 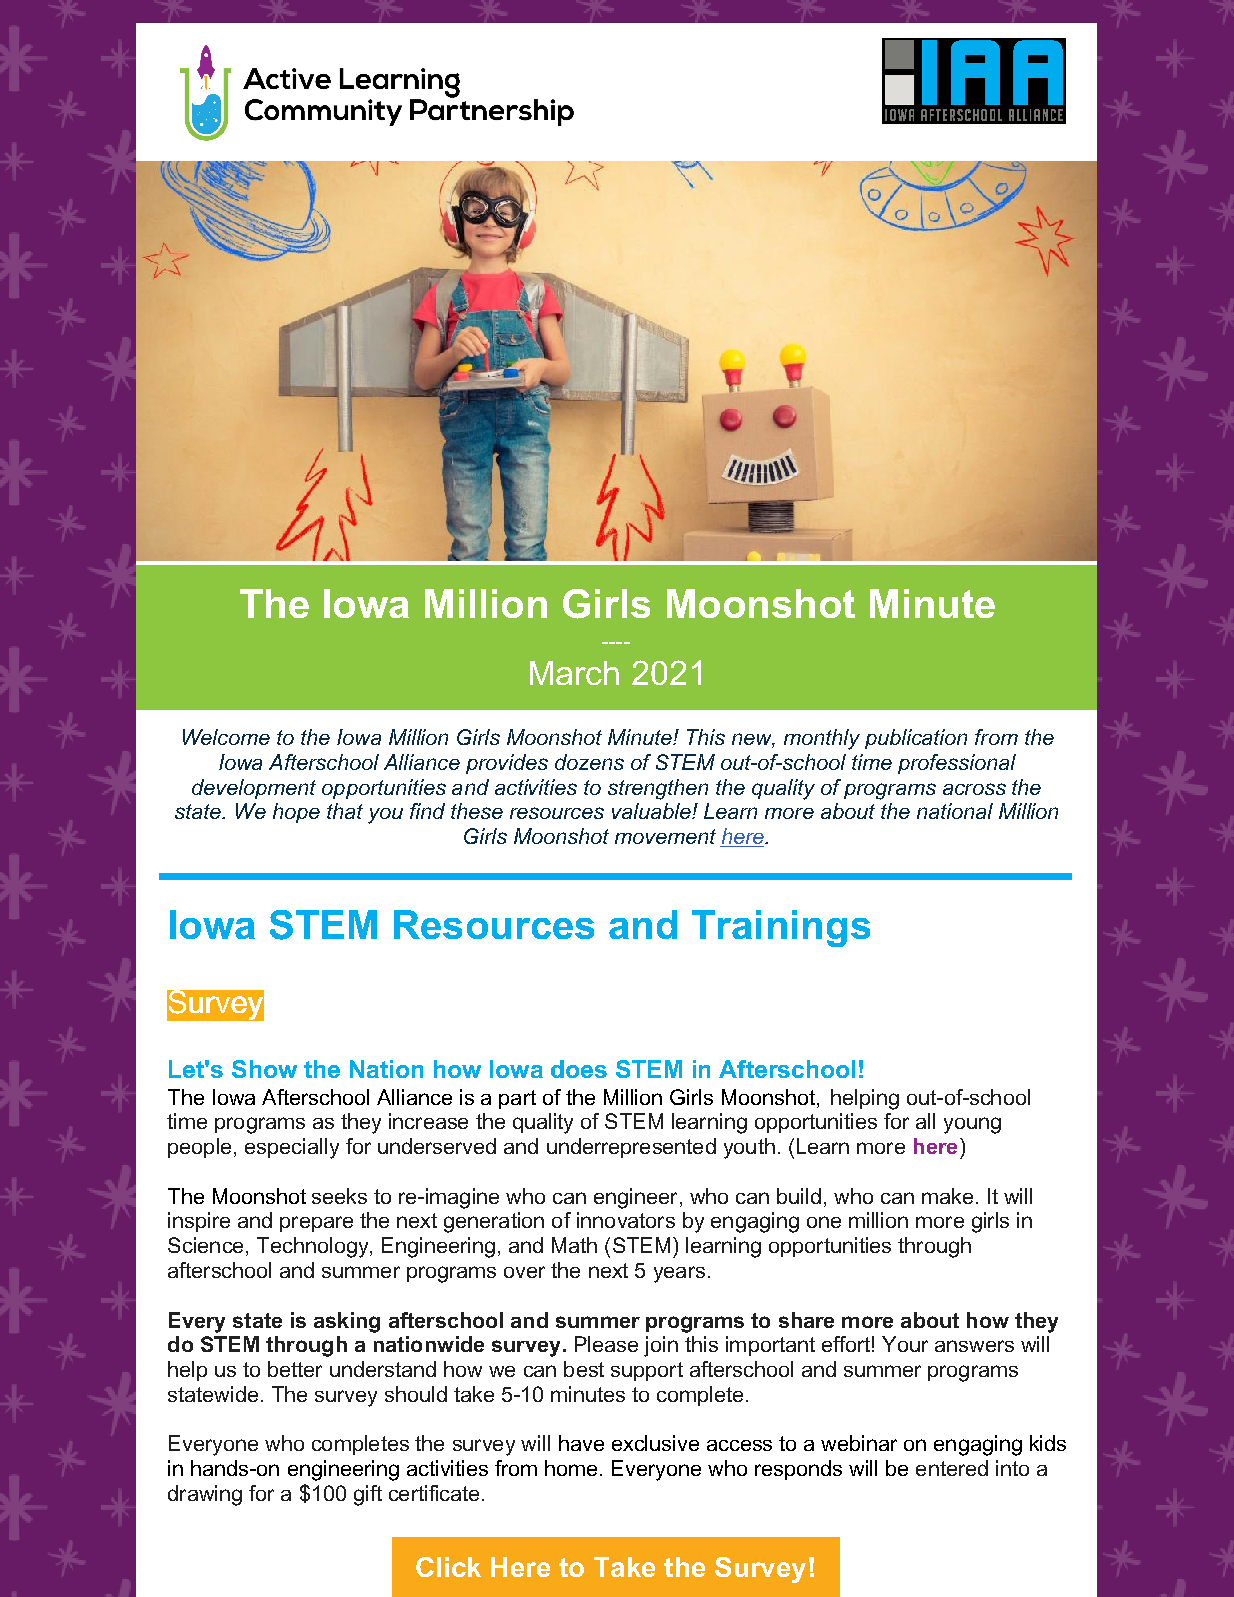 What do you see at coordinates (631, 1148) in the page?
I see `underrepresented` at bounding box center [631, 1148].
